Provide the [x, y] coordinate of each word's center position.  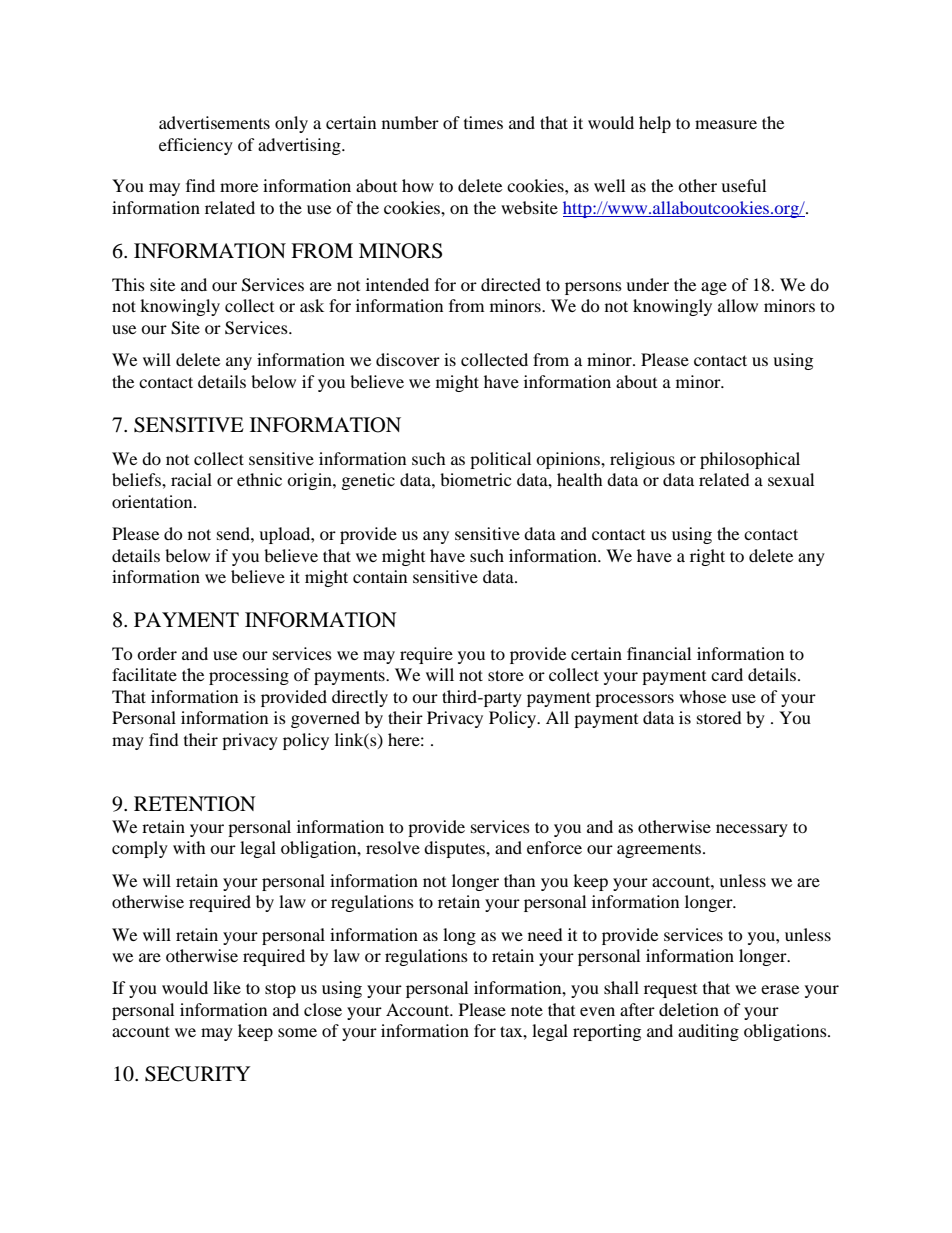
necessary [752, 830]
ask [312, 305]
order [157, 653]
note [527, 1011]
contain [380, 576]
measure [726, 124]
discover [408, 359]
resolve [393, 847]
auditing [708, 1032]
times [483, 122]
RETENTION [195, 804]
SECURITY [197, 1074]
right [707, 557]
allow [738, 305]
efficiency [196, 146]
